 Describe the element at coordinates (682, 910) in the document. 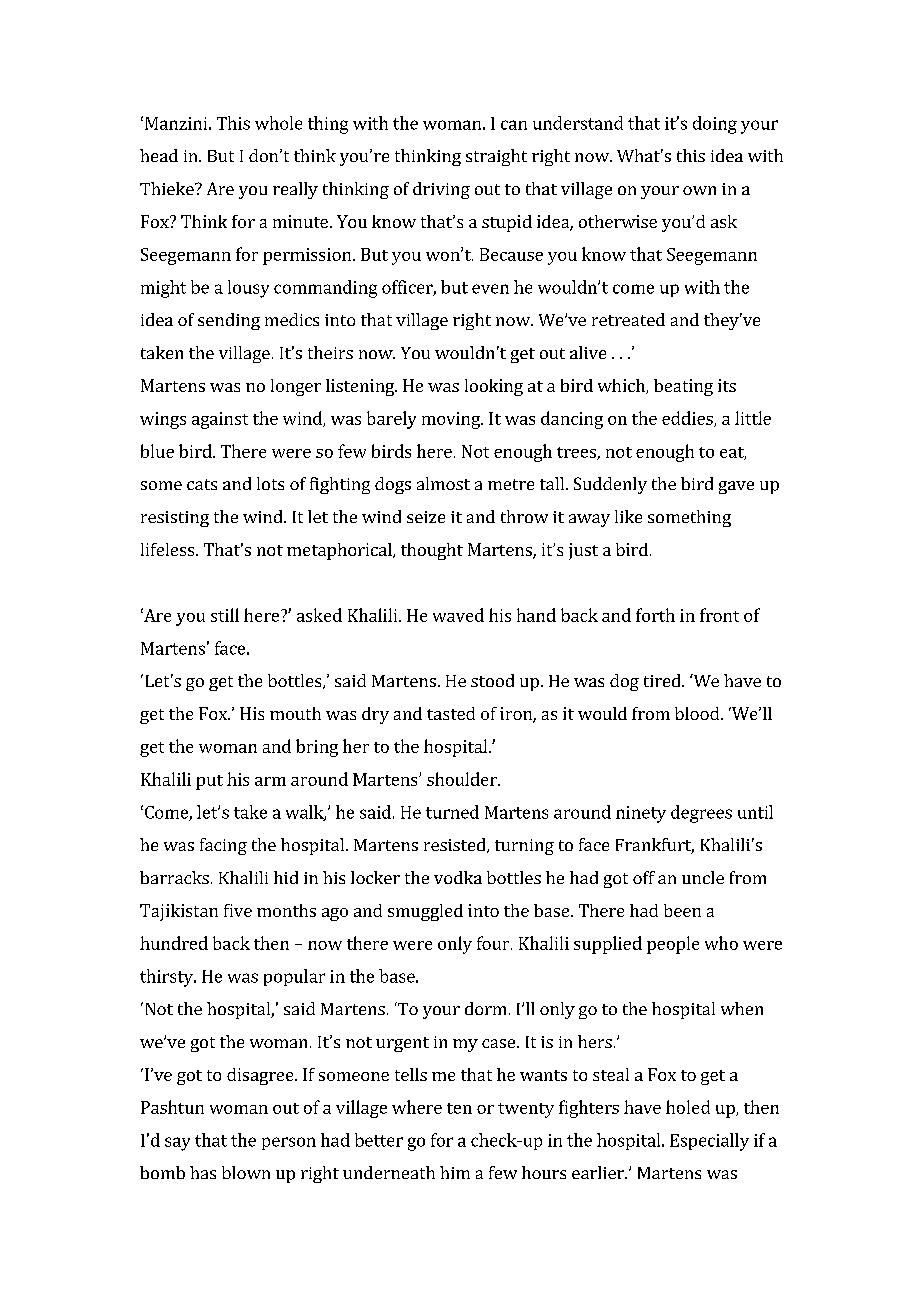

I see `been` at that location.
